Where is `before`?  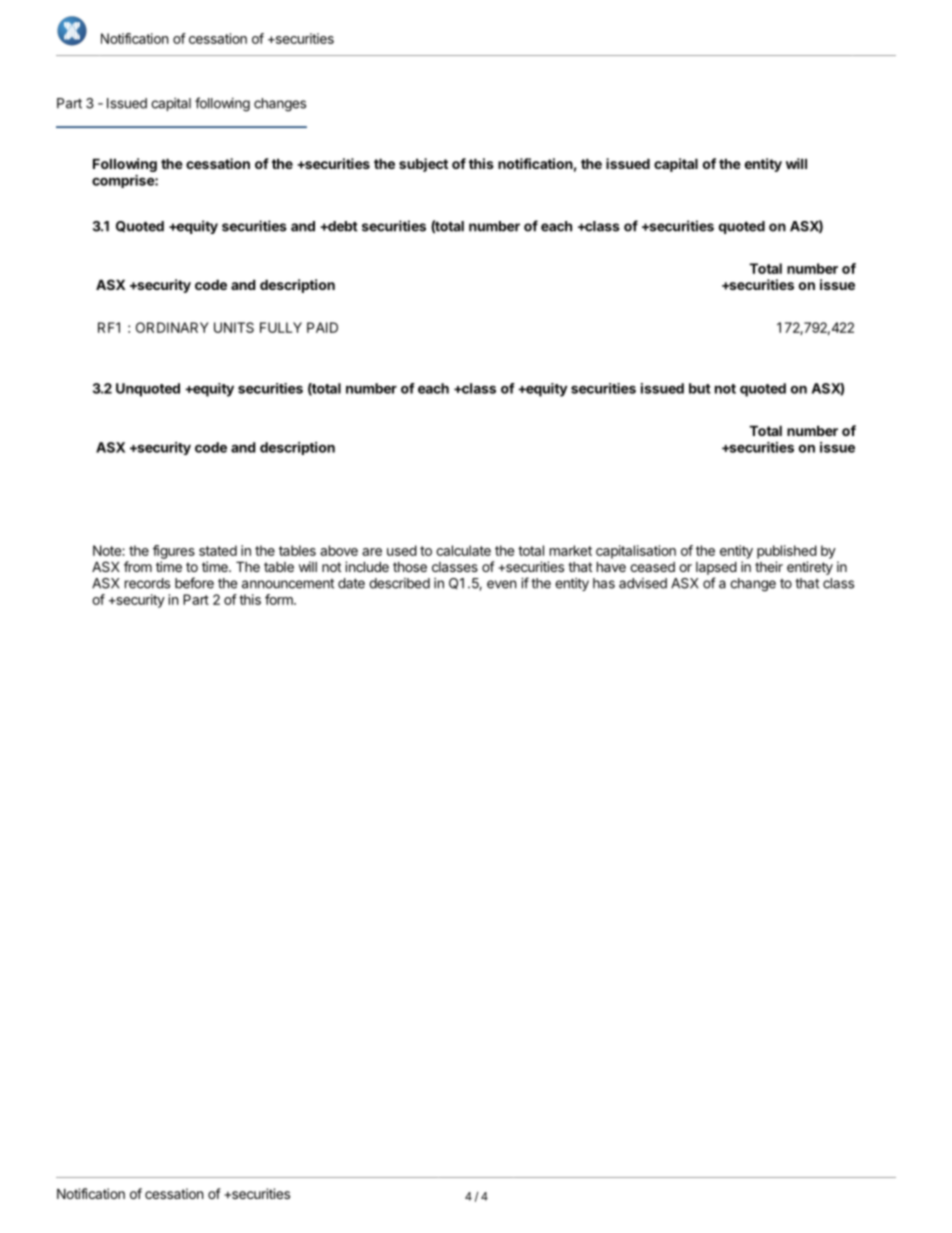 before is located at coordinates (194, 583).
